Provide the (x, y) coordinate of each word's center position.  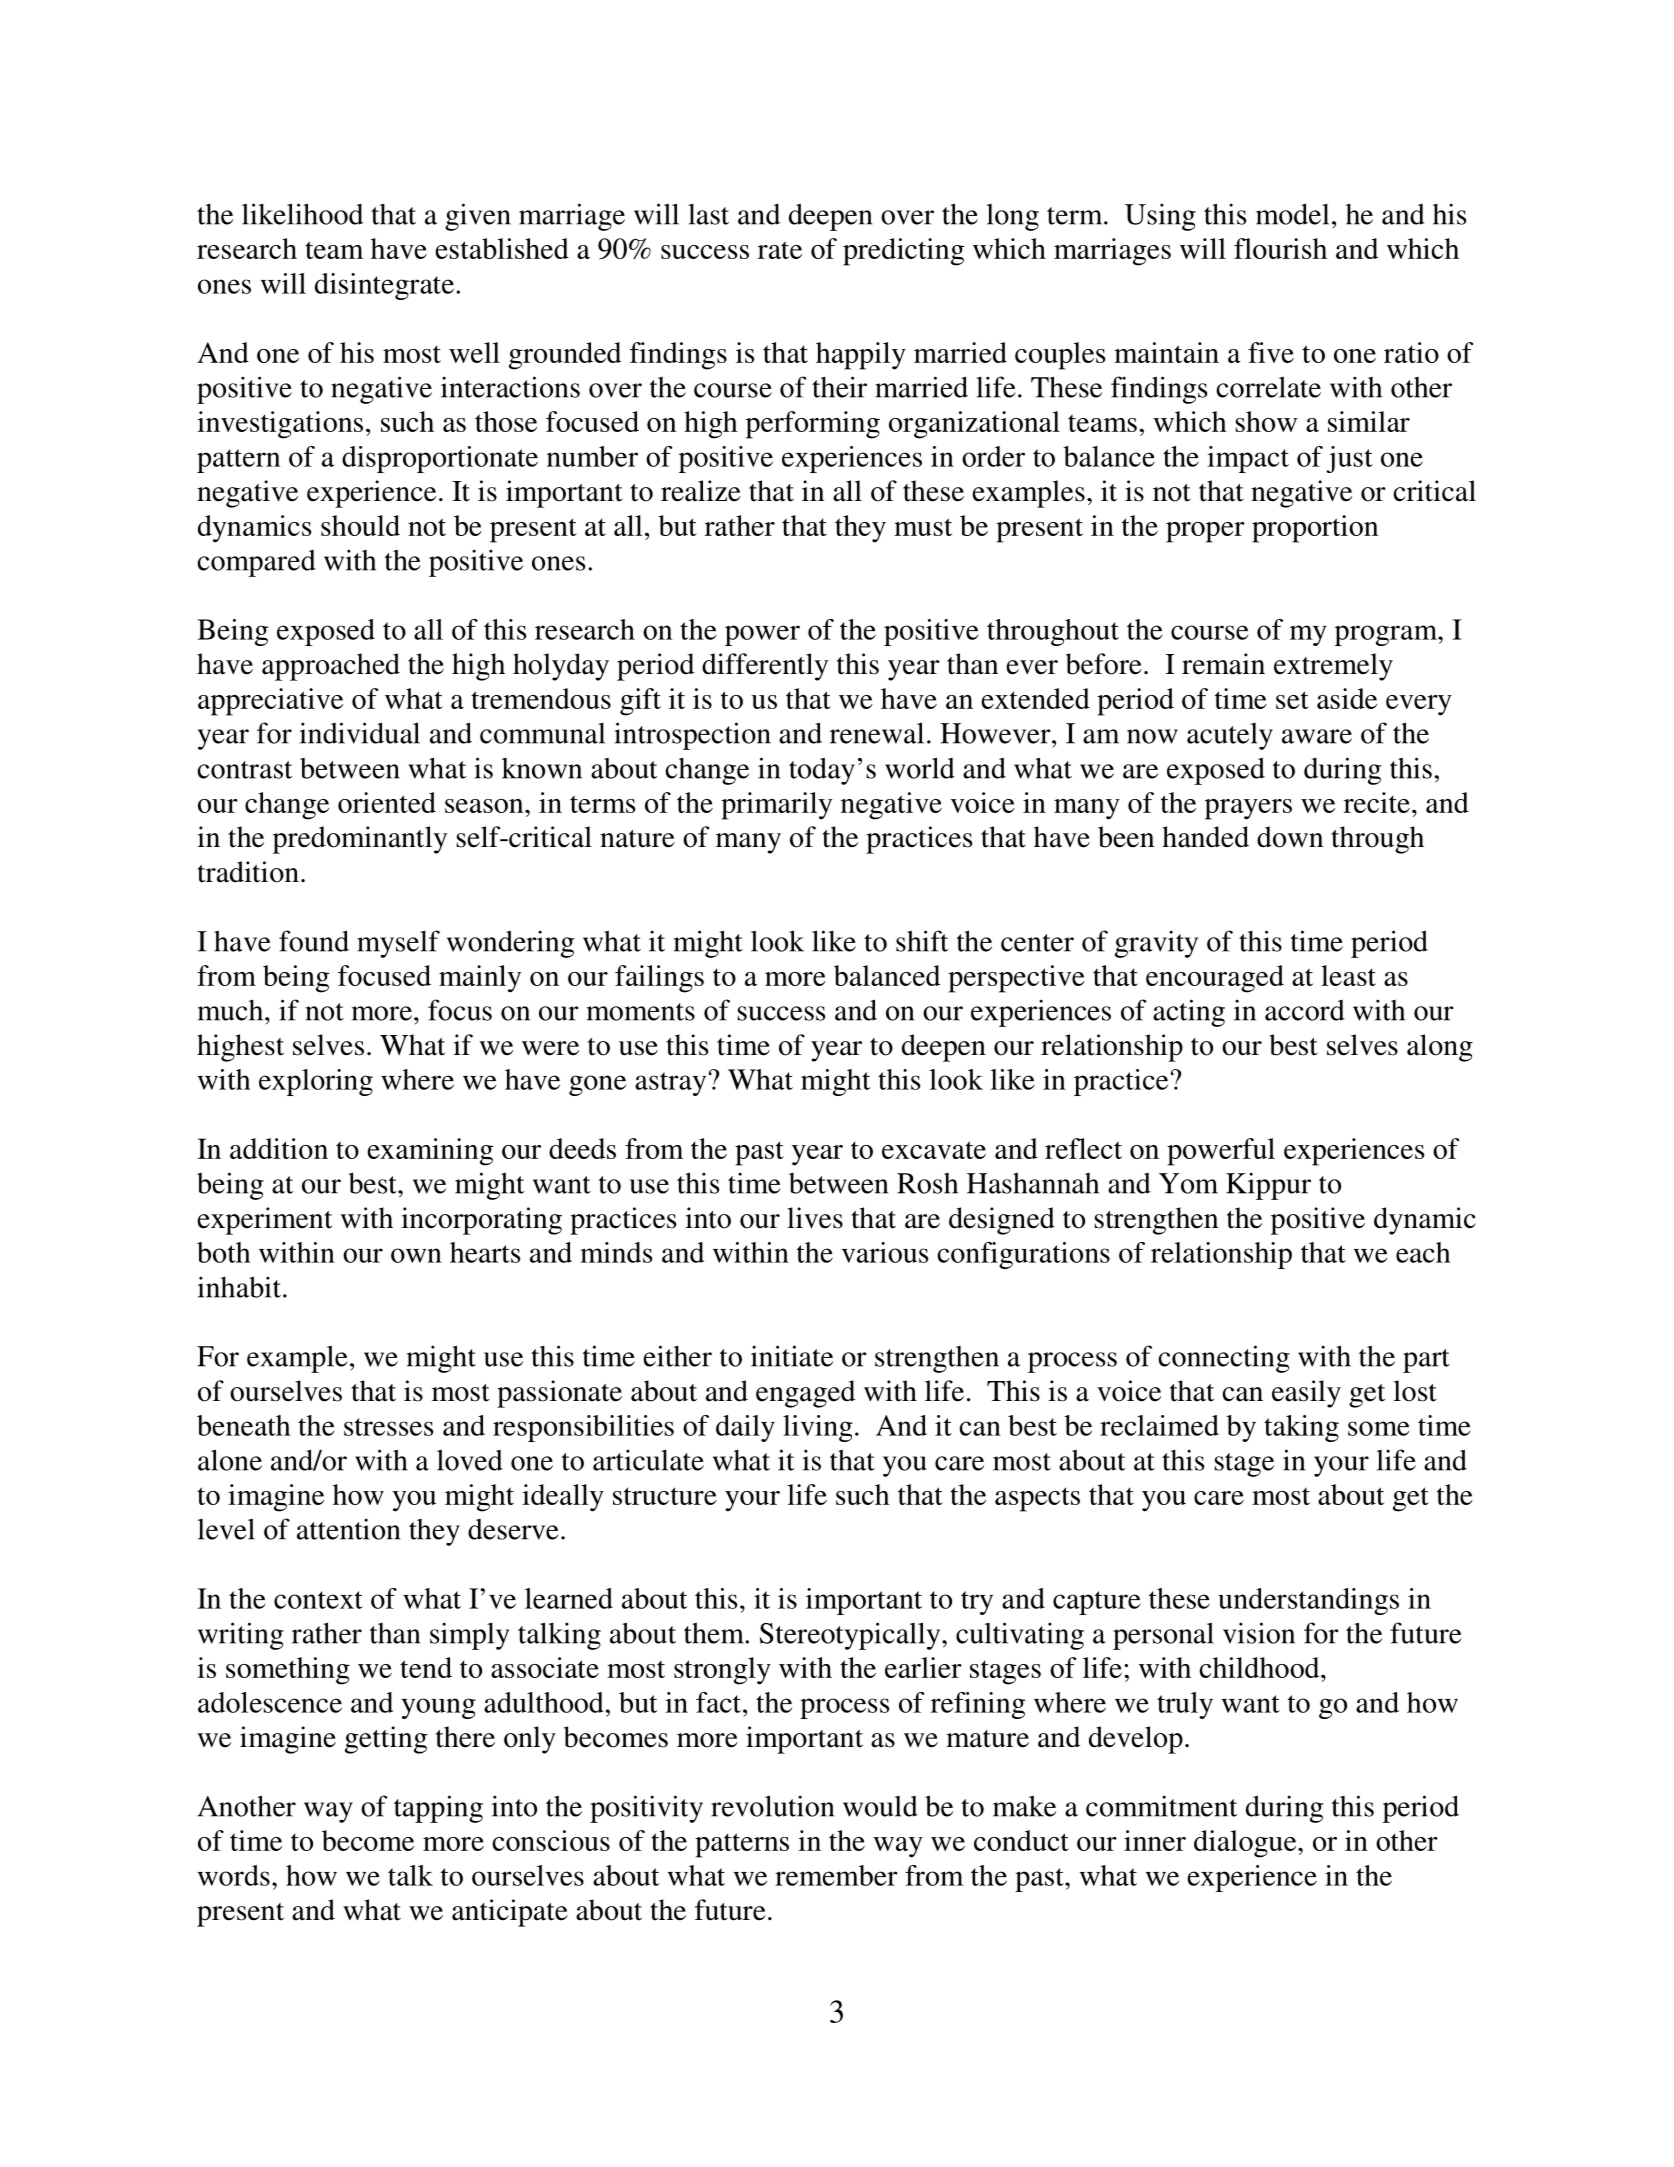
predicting (903, 252)
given (478, 217)
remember (836, 1875)
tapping (438, 1809)
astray (670, 1084)
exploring (316, 1082)
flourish (1280, 248)
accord (1305, 1010)
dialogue (1246, 1844)
